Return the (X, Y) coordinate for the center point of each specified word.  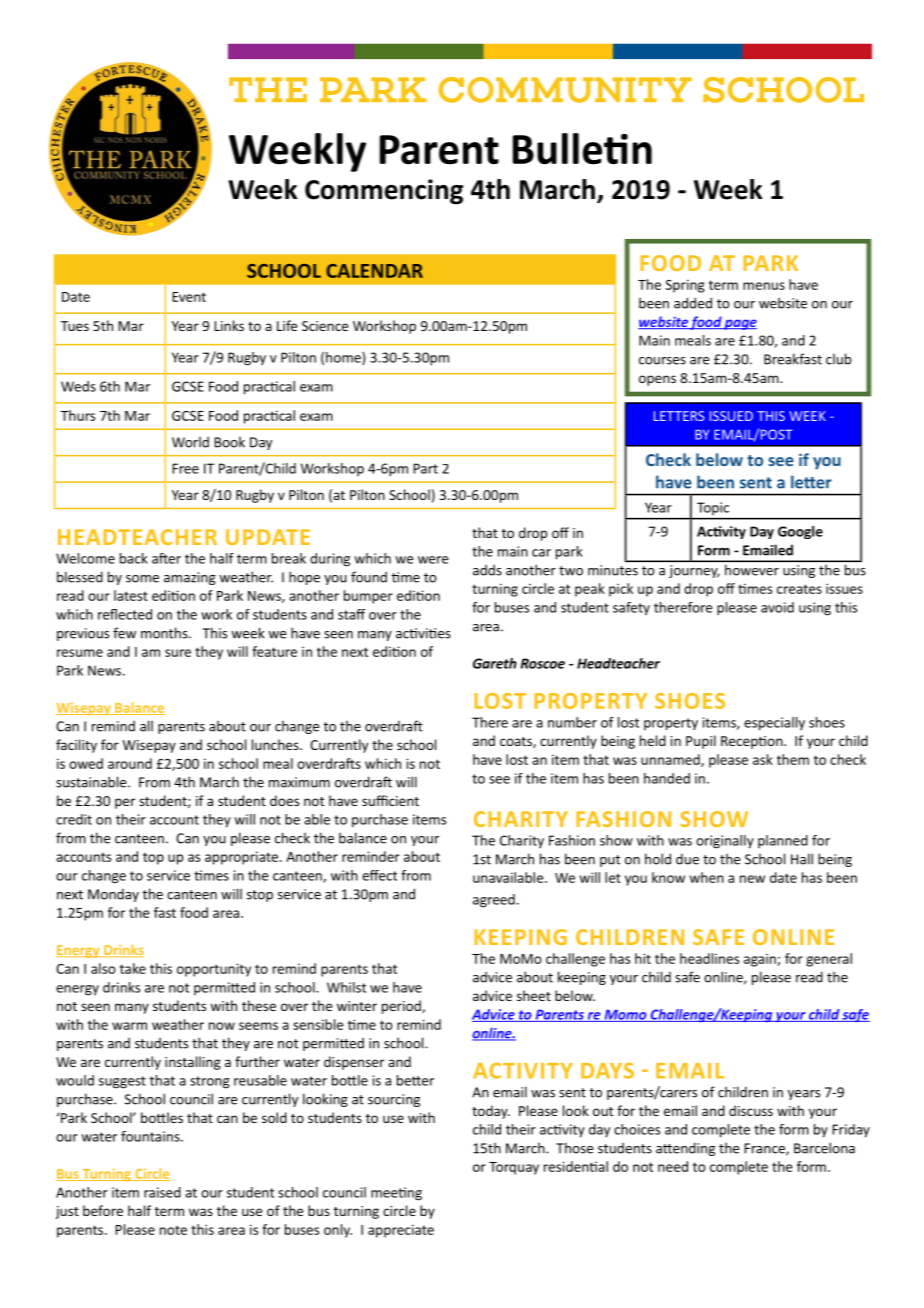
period (402, 1007)
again (761, 960)
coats (517, 742)
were (433, 560)
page (740, 324)
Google (800, 532)
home (344, 358)
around (130, 763)
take (133, 968)
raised (162, 1192)
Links (229, 325)
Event (189, 297)
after (166, 558)
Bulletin (582, 149)
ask (763, 759)
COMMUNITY (565, 90)
